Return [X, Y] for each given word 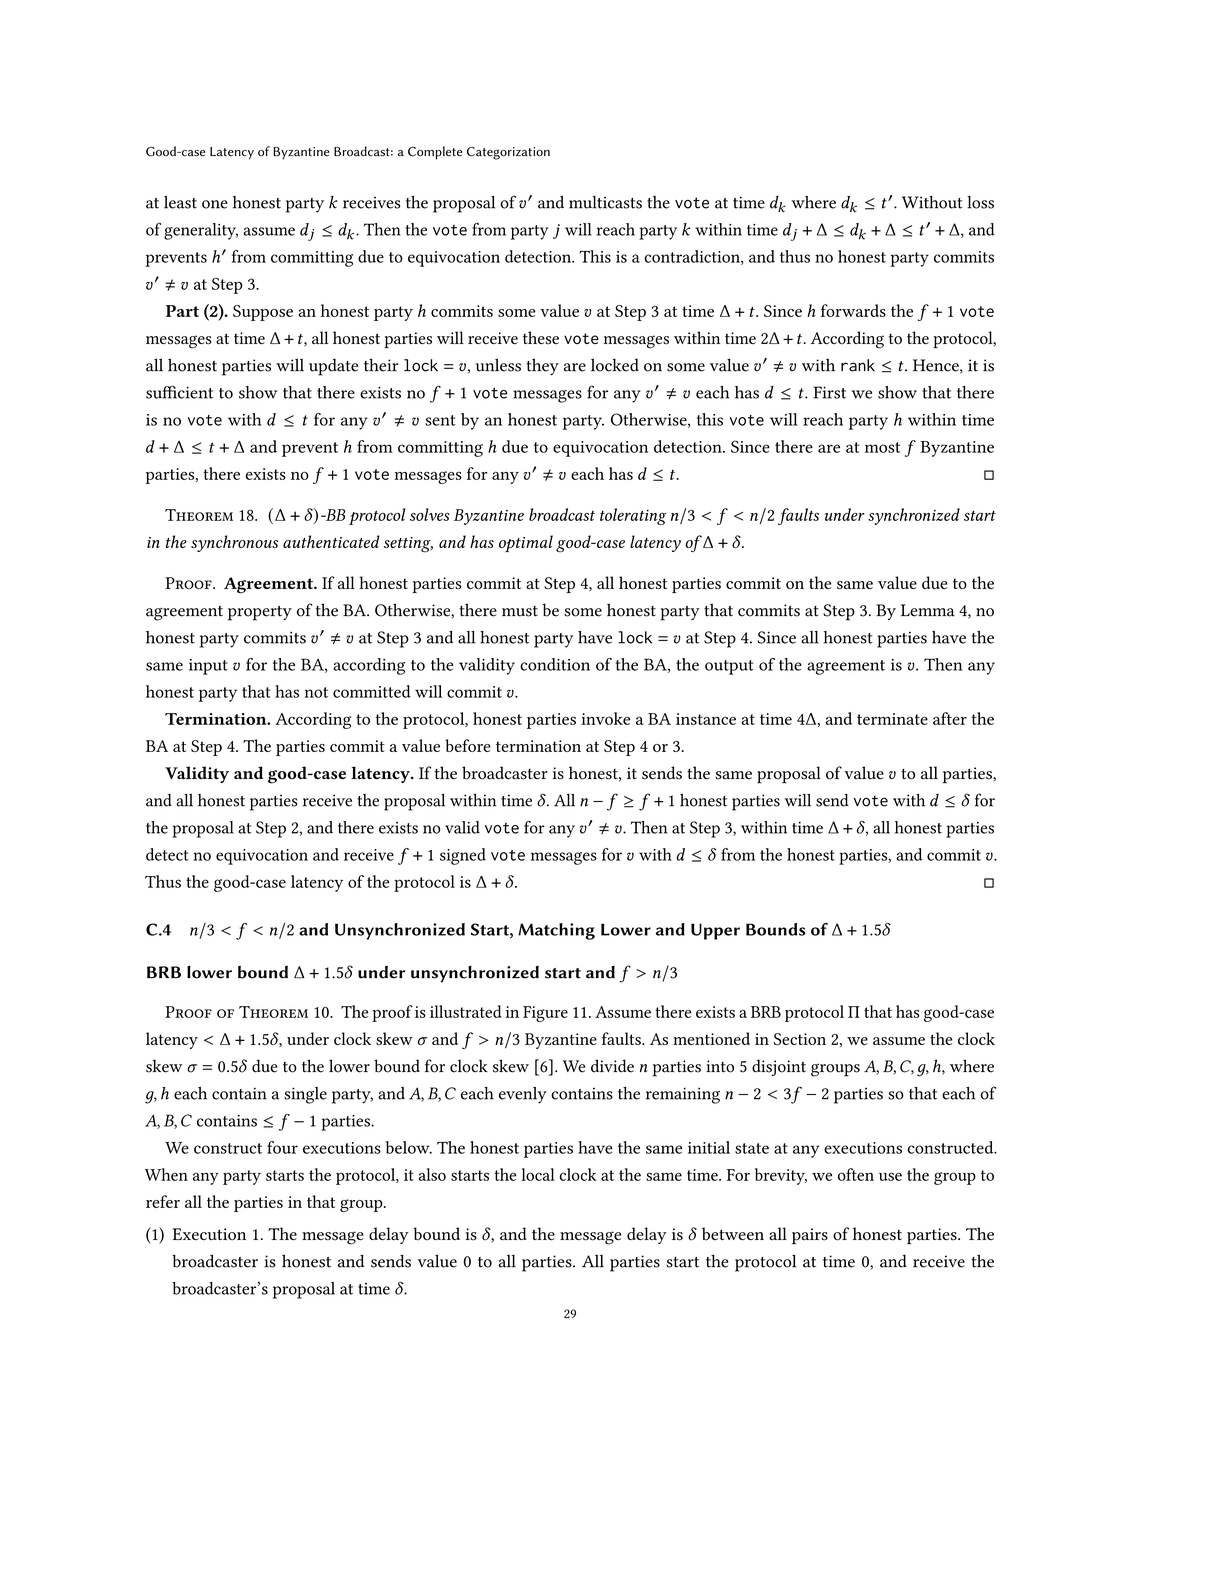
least [180, 202]
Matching [556, 931]
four [282, 1147]
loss [980, 202]
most [882, 447]
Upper [715, 931]
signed [463, 856]
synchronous [234, 543]
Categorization [508, 153]
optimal [526, 543]
